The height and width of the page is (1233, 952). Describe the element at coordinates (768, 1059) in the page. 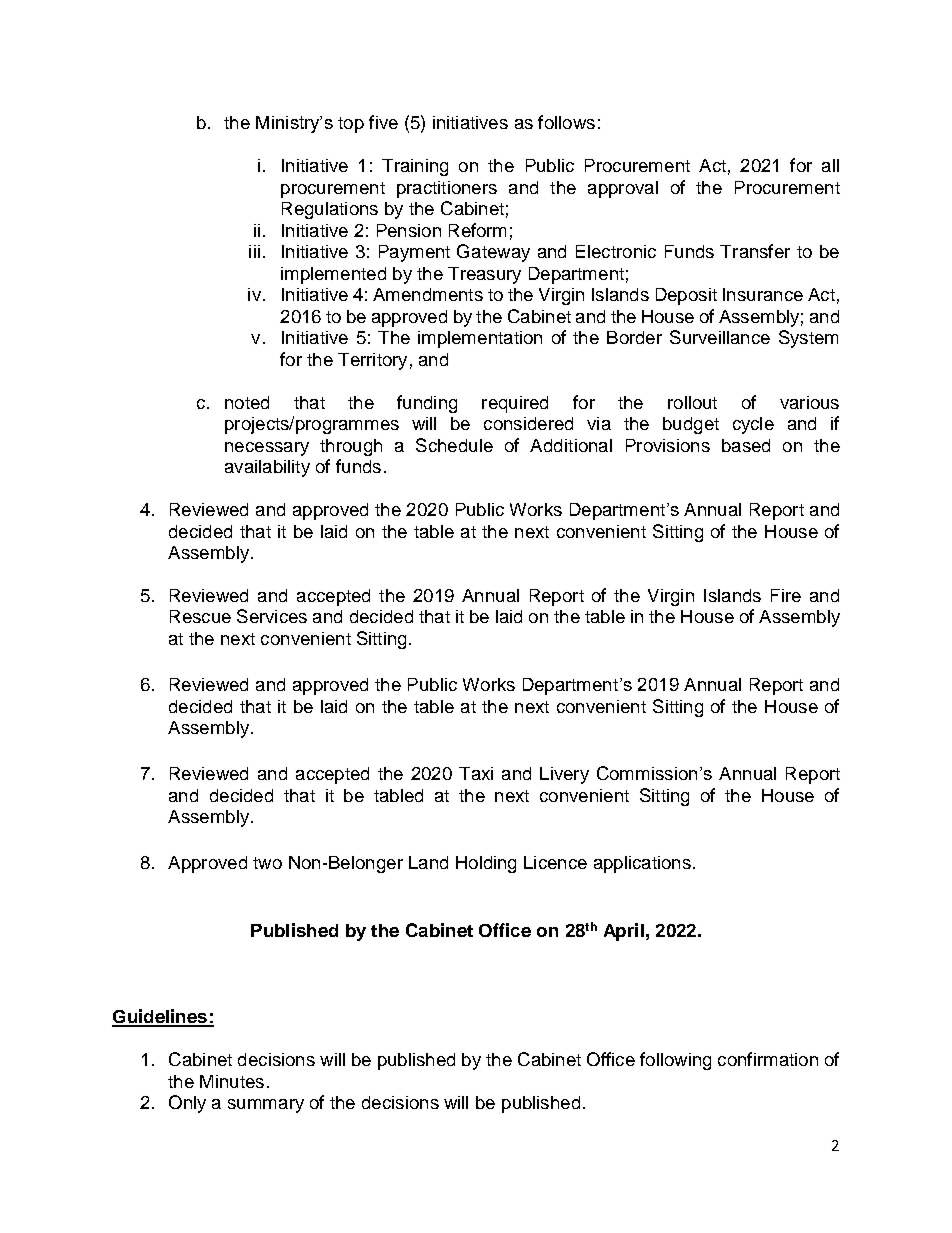

I see `confirmation` at that location.
